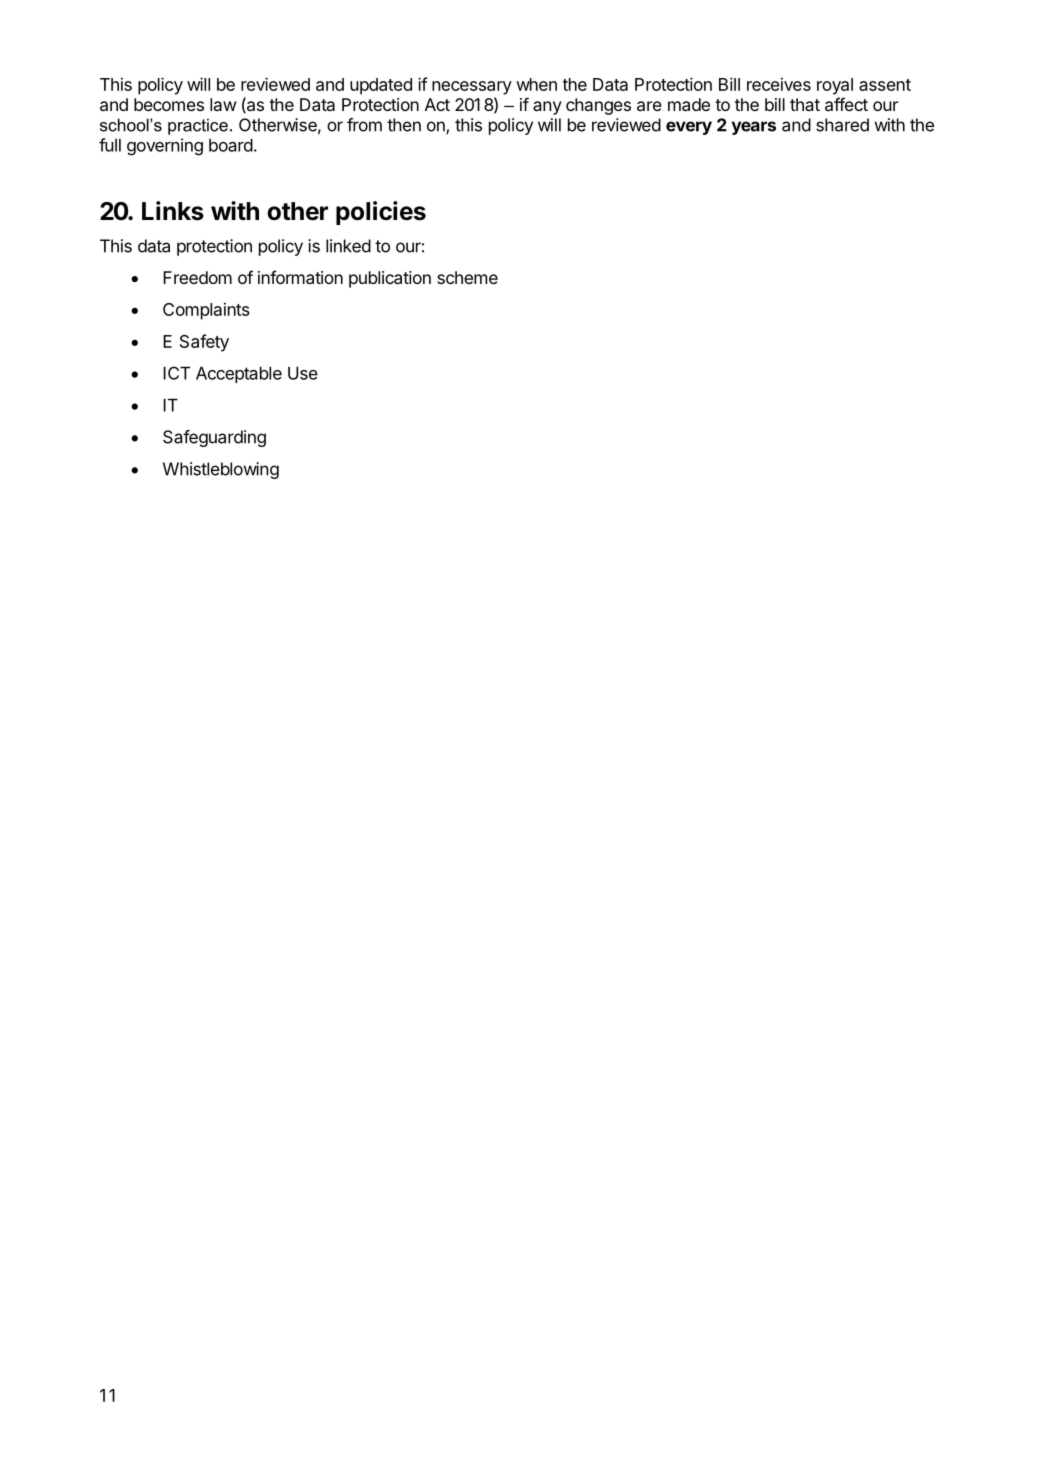 This screenshot has height=1475, width=1042. What do you see at coordinates (467, 277) in the screenshot?
I see `scheme` at bounding box center [467, 277].
